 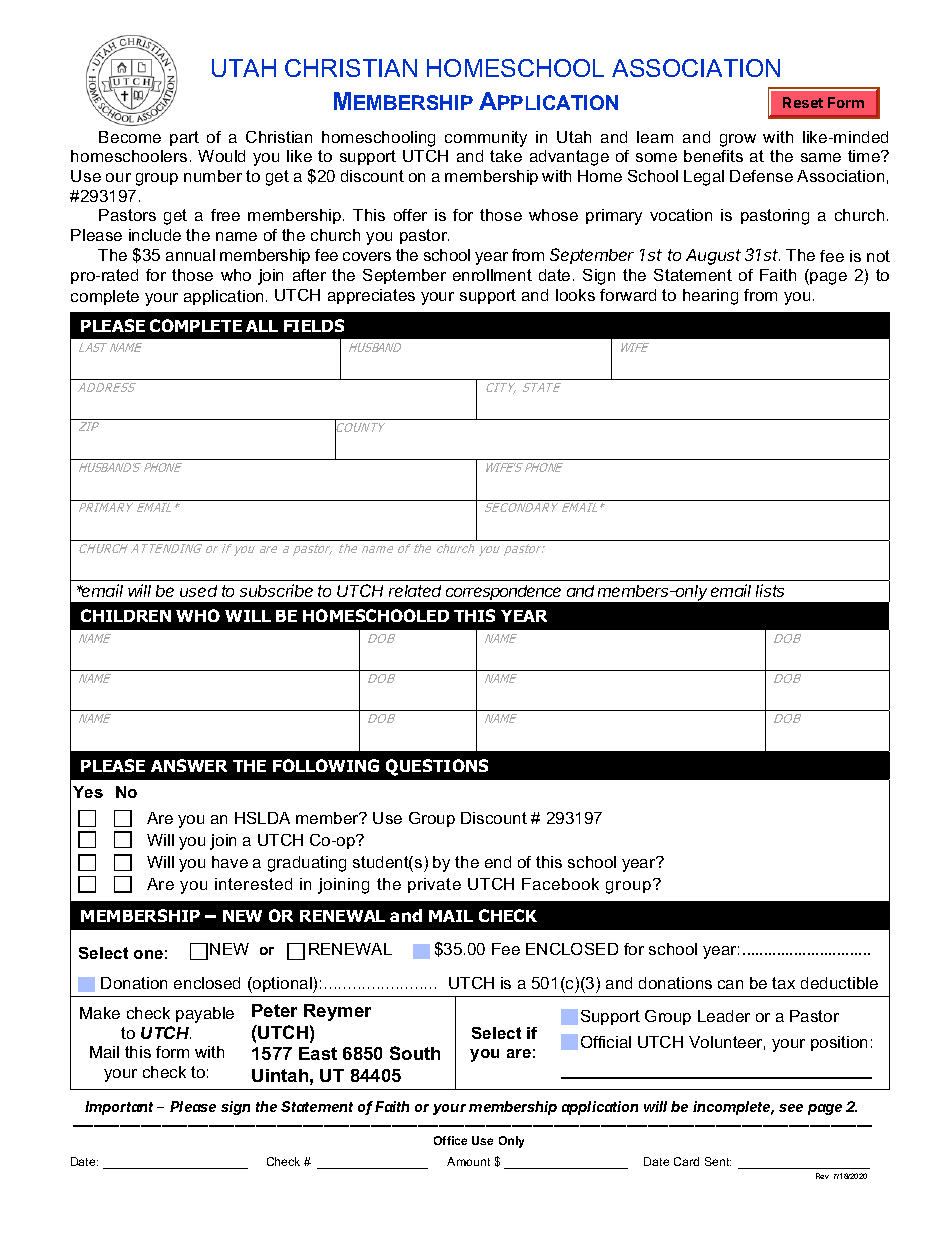 I want to click on number, so click(x=213, y=176).
